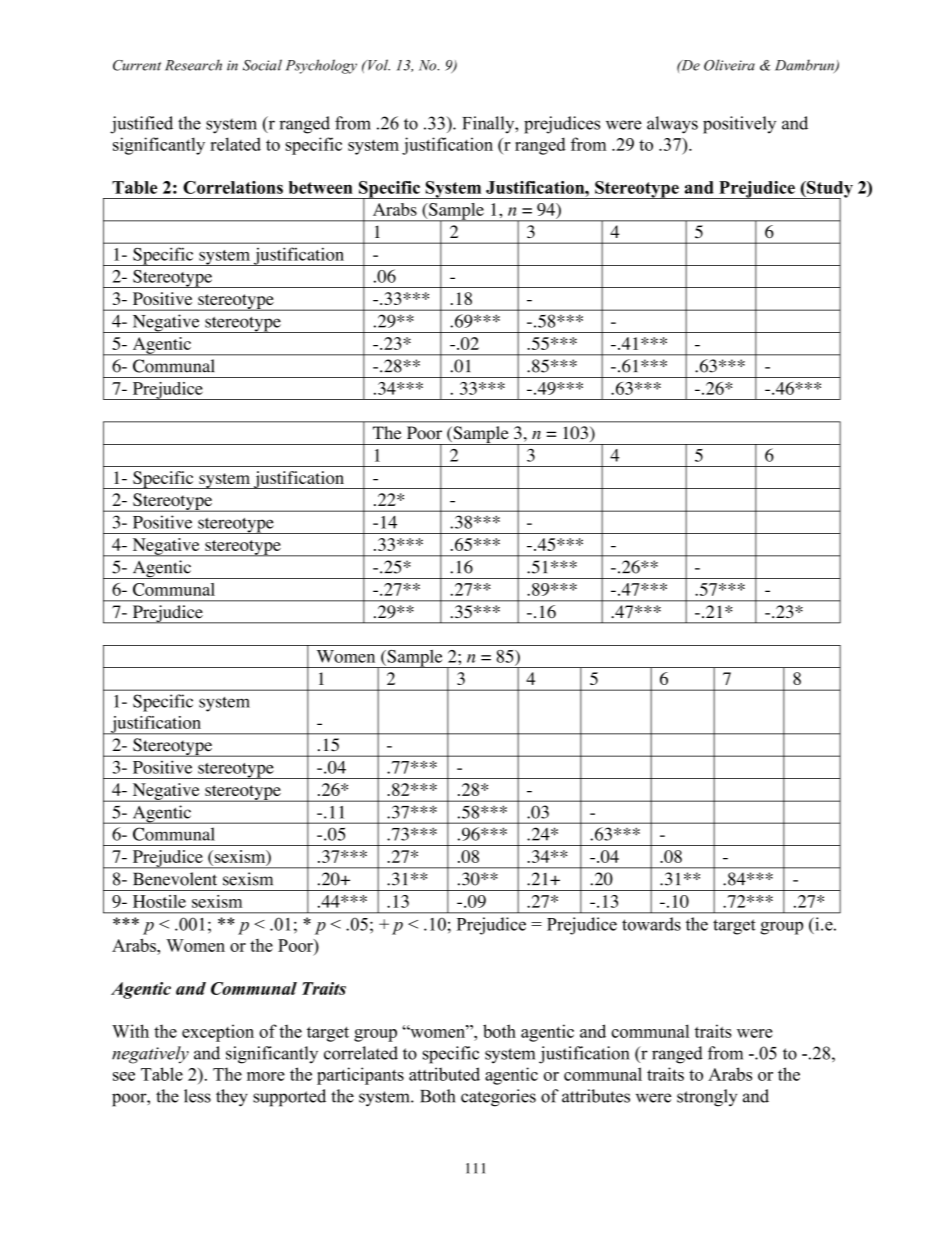 This page has width=952, height=1233. I want to click on Research, so click(193, 65).
